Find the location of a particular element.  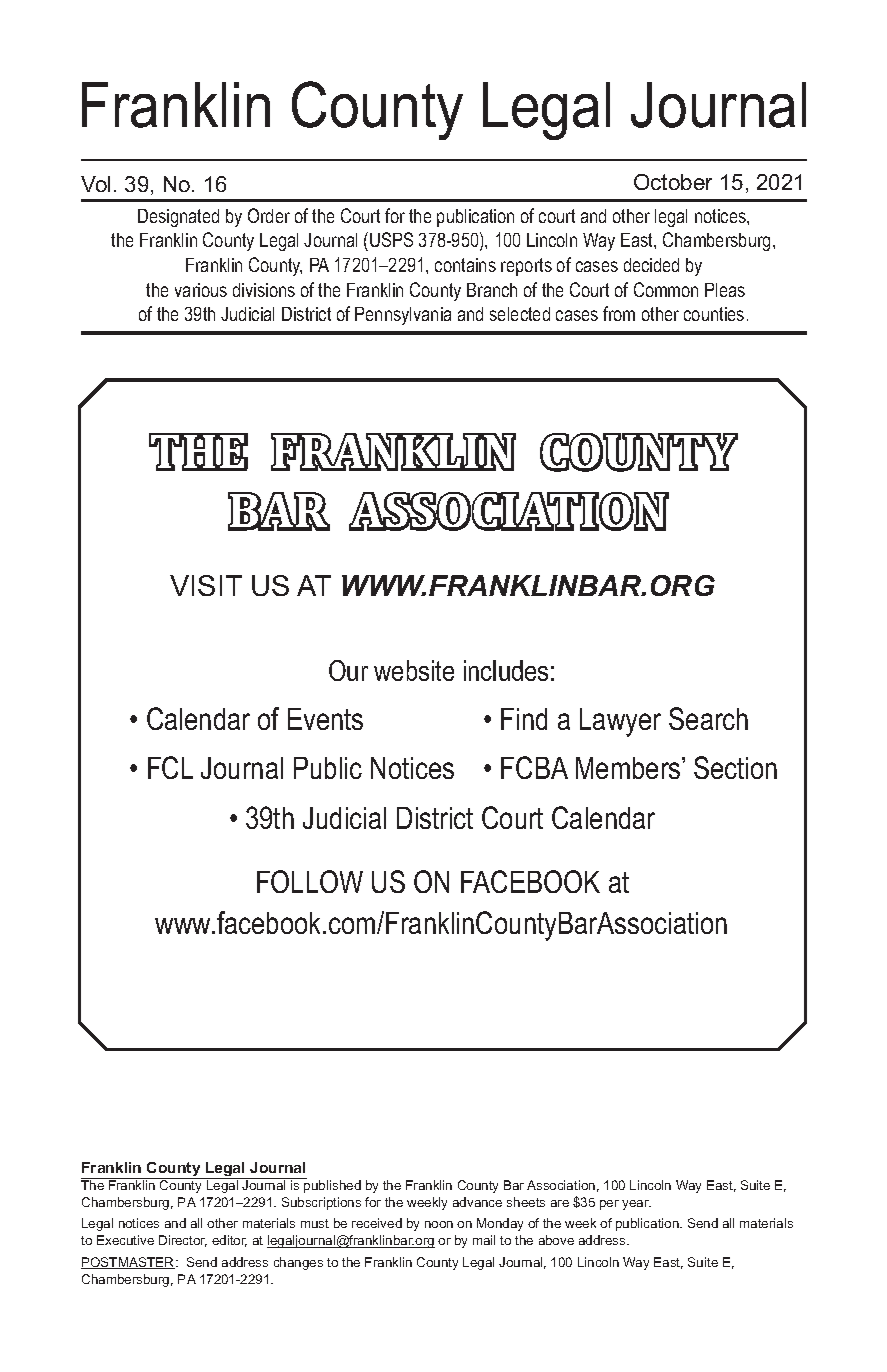

FOLLOW is located at coordinates (310, 881).
